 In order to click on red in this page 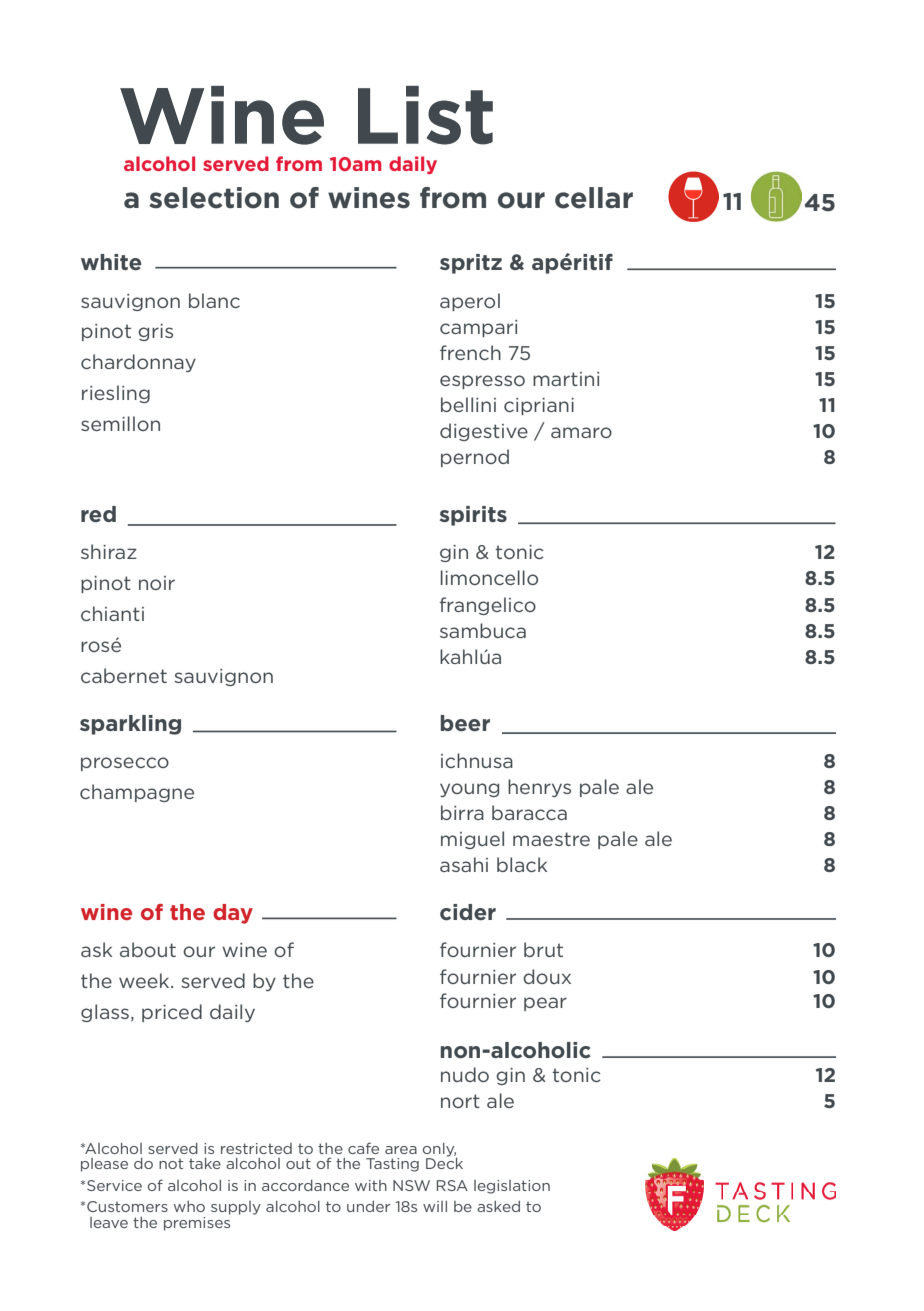, I will do `click(98, 514)`.
